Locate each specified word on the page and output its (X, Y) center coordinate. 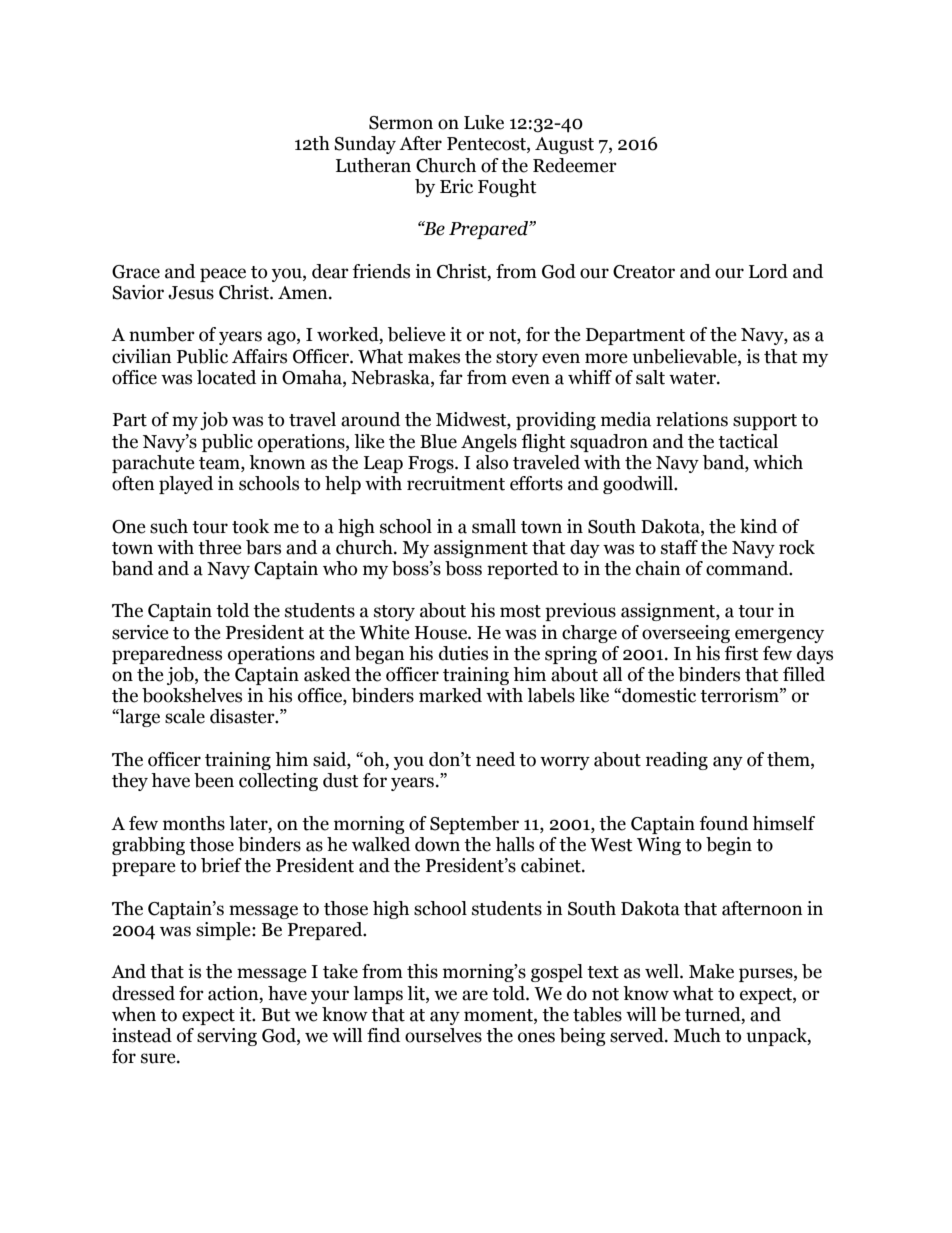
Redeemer (575, 165)
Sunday (365, 145)
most (520, 611)
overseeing (686, 634)
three (220, 547)
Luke (484, 122)
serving (227, 1037)
